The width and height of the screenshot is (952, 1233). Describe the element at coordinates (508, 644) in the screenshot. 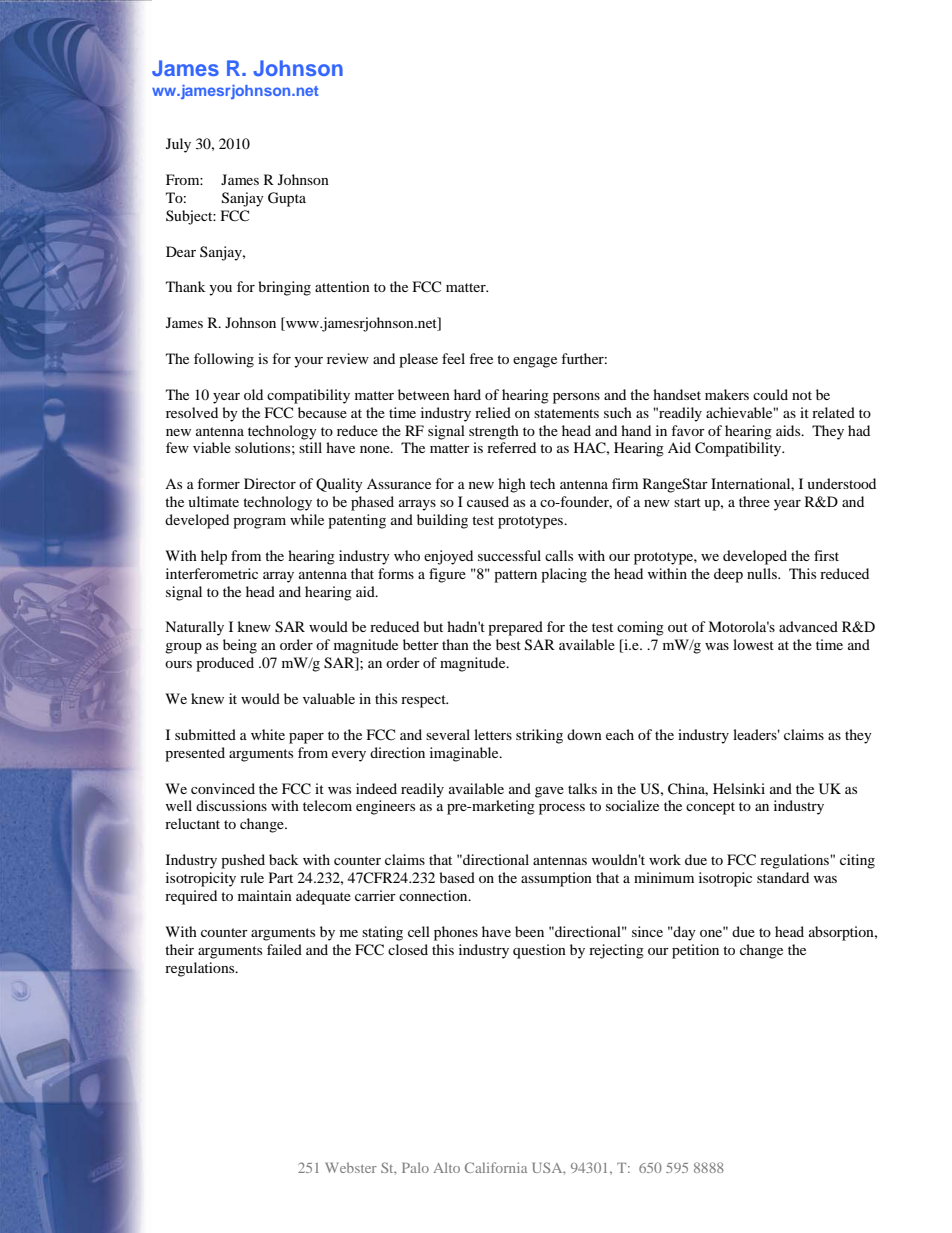

I see `best` at that location.
